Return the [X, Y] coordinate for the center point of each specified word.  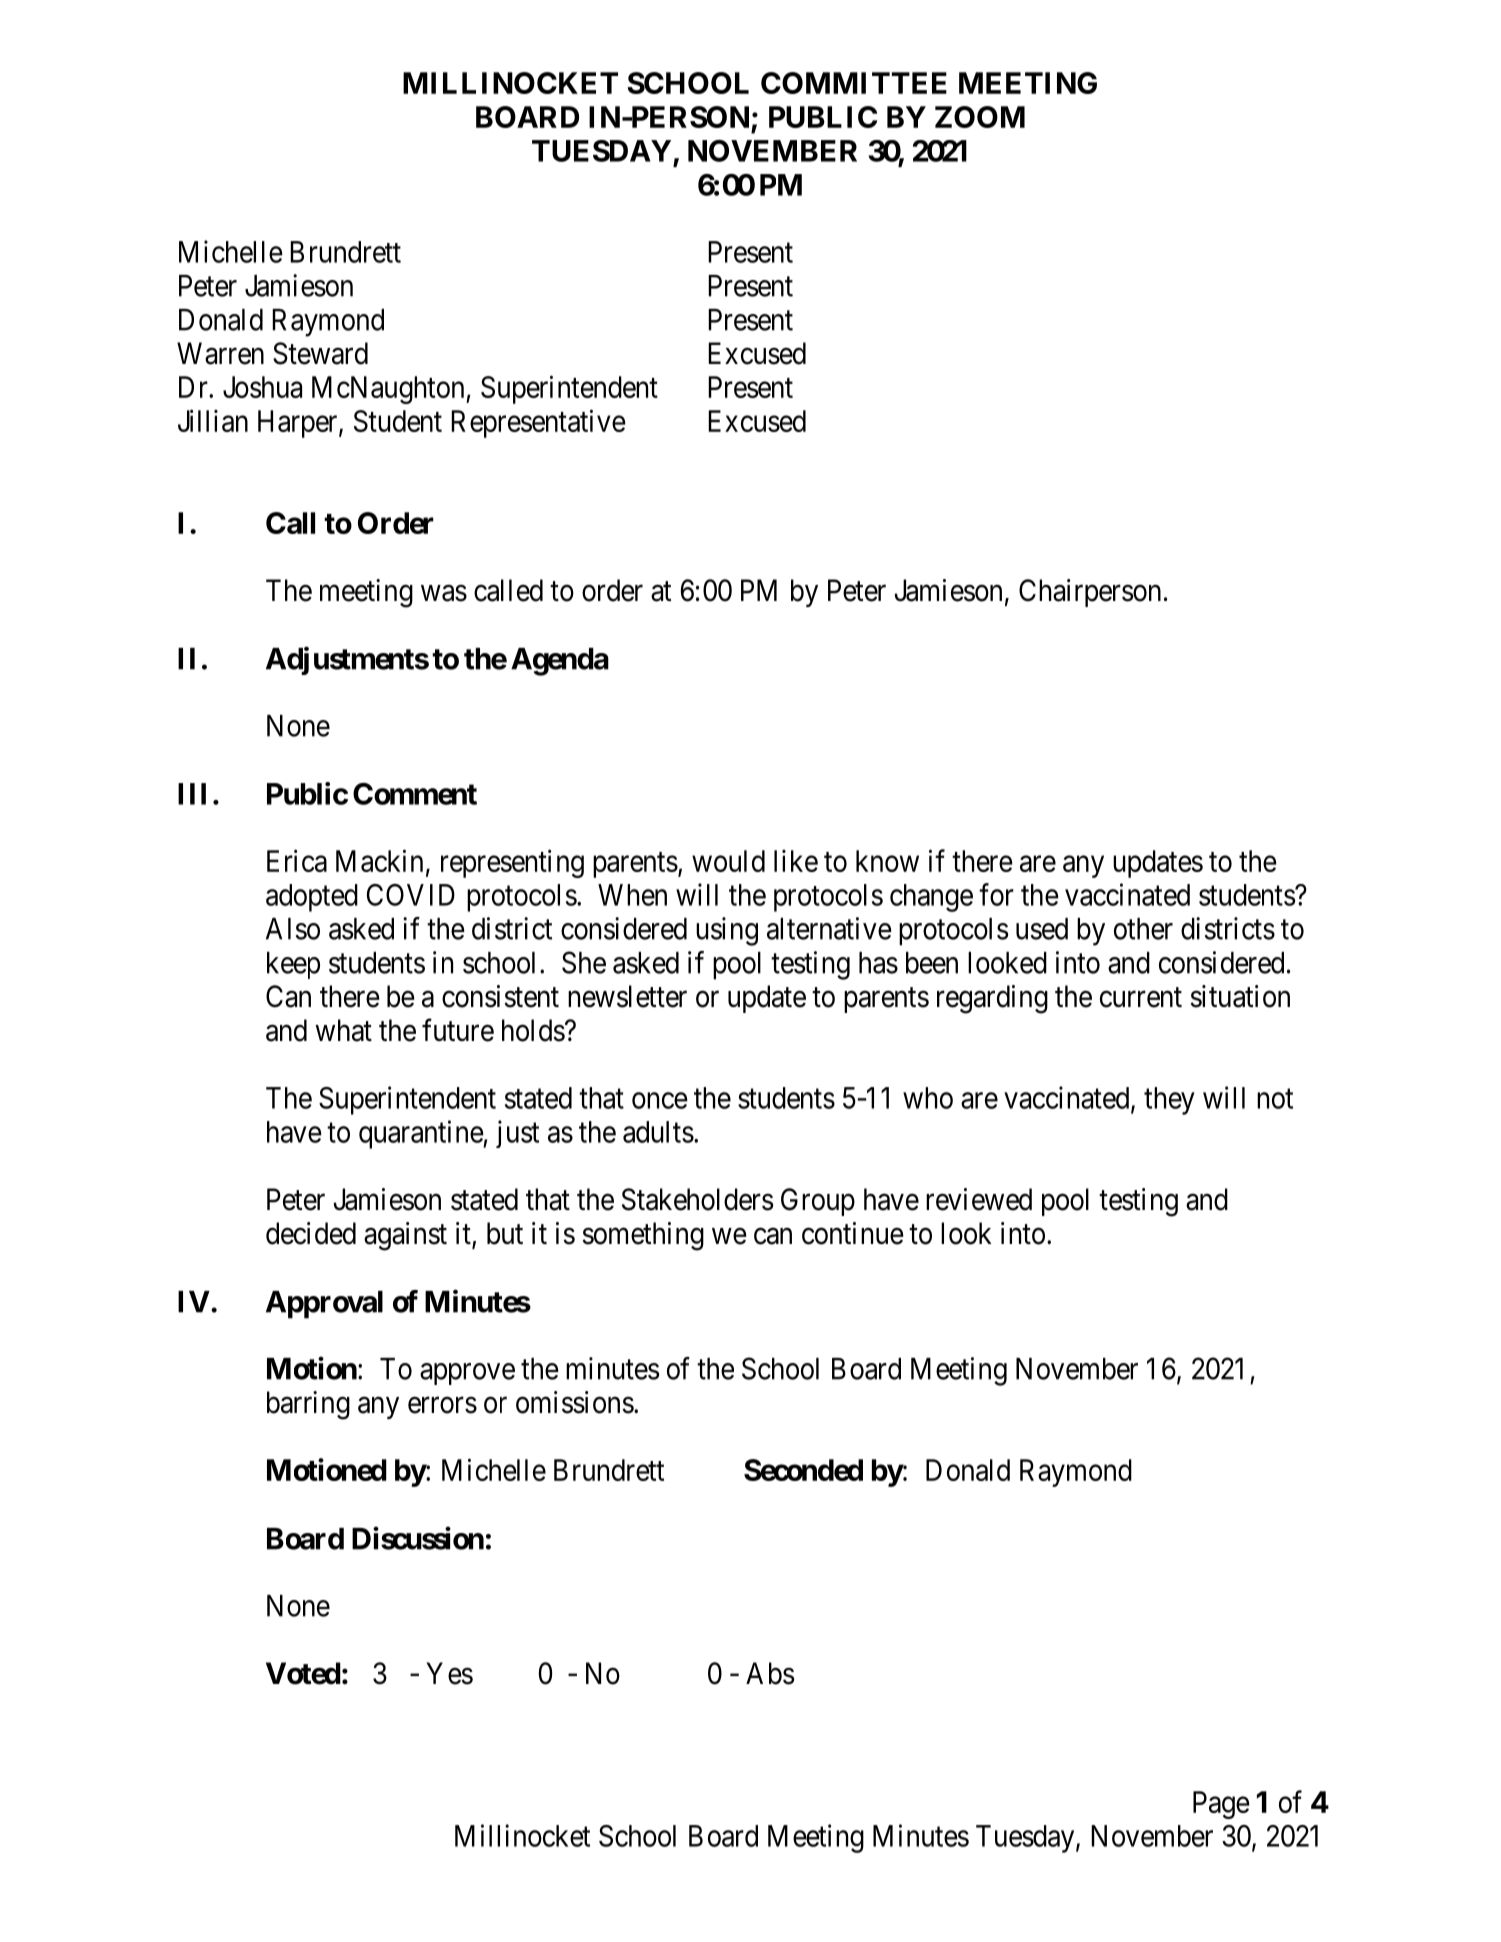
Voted [303, 1673]
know [887, 861]
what [343, 1030]
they [1169, 1101]
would [728, 861]
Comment [415, 794]
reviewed [979, 1199]
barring [308, 1405]
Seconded [803, 1470]
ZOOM [980, 117]
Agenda [560, 662]
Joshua [262, 387]
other [1143, 929]
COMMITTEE [854, 83]
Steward [320, 353]
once [660, 1101]
